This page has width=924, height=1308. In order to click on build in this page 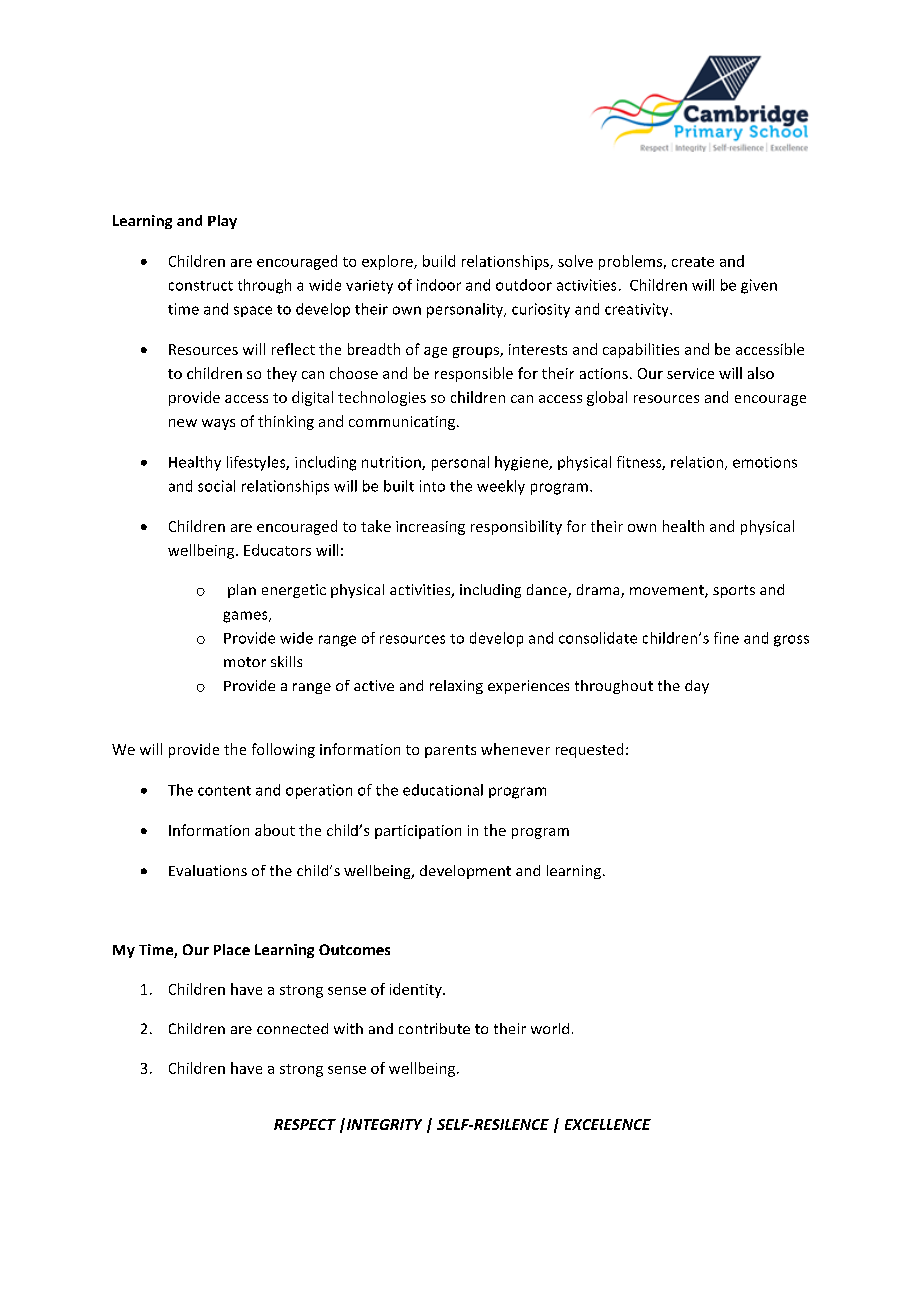, I will do `click(439, 261)`.
